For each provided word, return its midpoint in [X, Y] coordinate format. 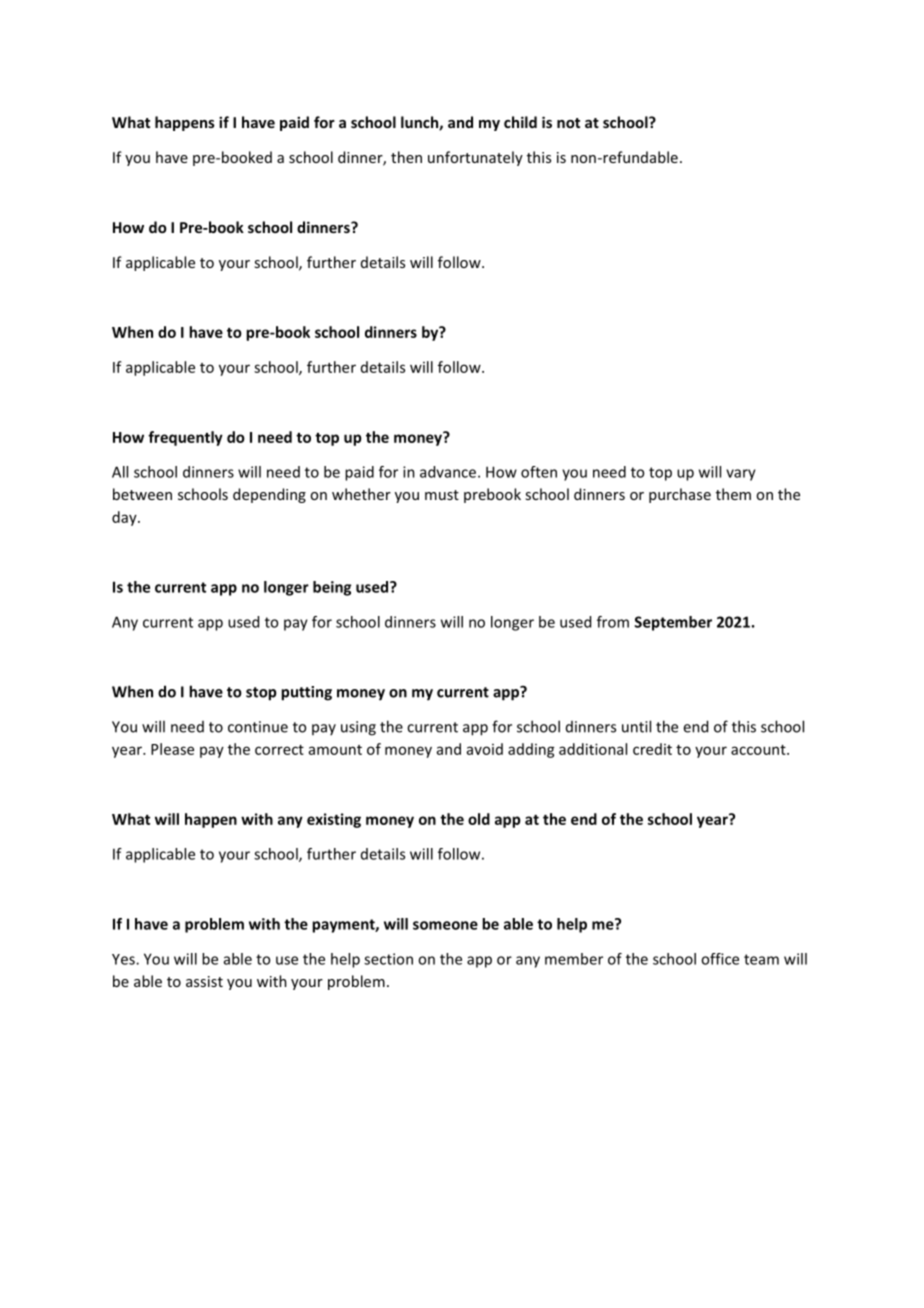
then [406, 157]
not [568, 123]
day [125, 518]
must [442, 495]
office [720, 959]
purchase [680, 495]
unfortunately [475, 158]
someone [445, 925]
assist [204, 981]
